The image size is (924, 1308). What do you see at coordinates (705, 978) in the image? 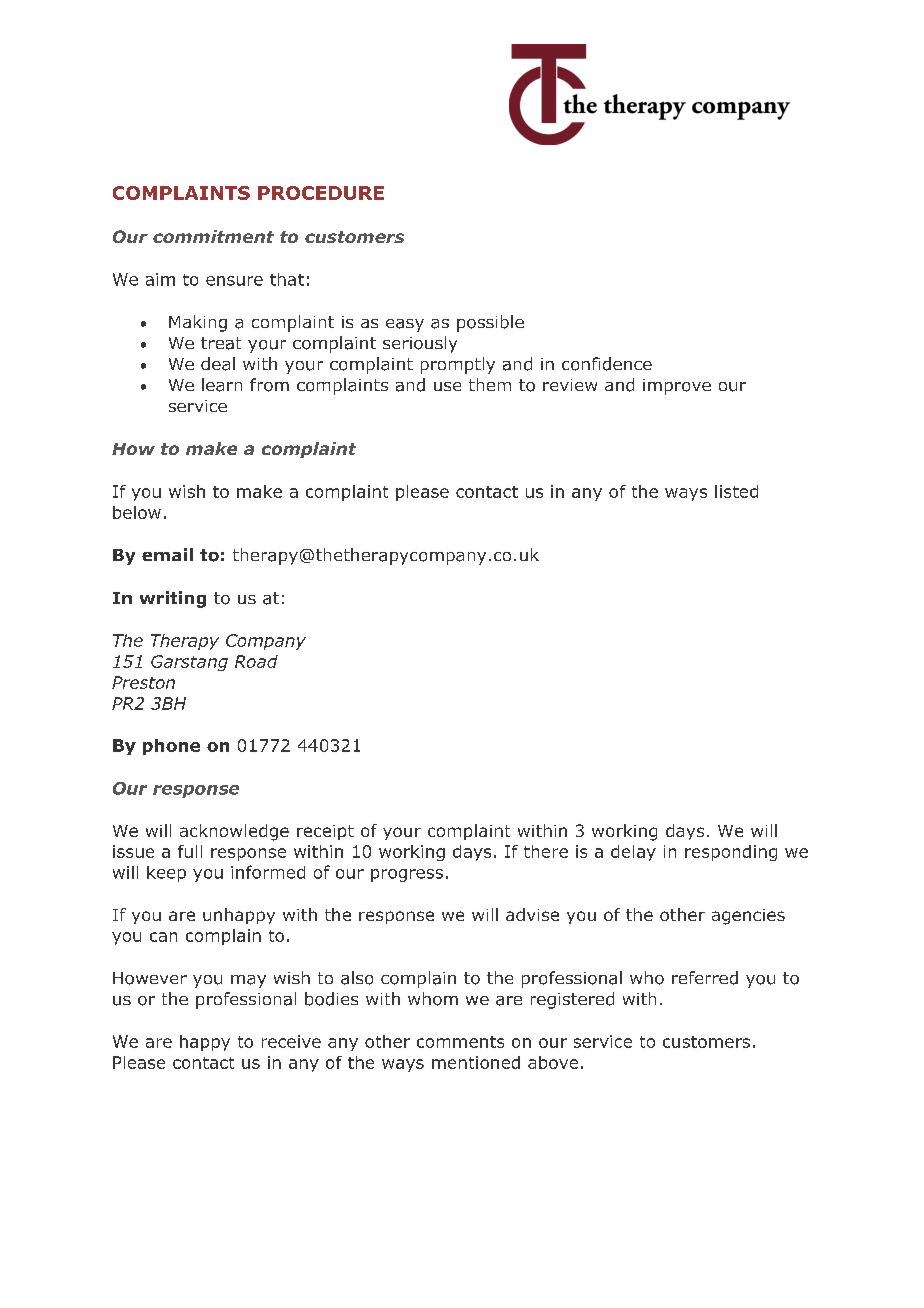
I see `referred` at bounding box center [705, 978].
